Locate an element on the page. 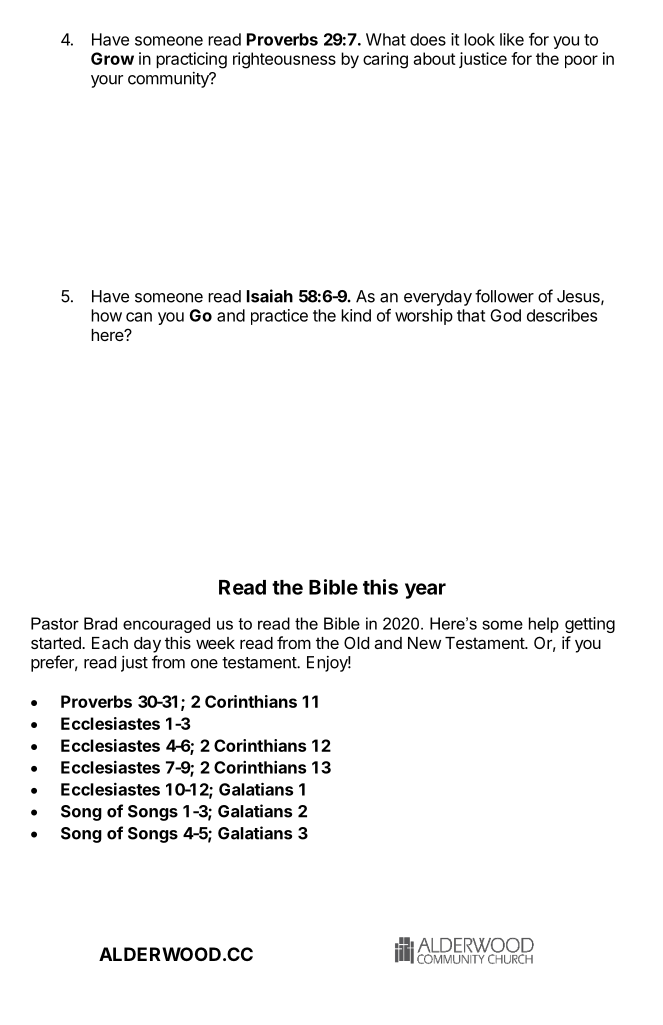 Image resolution: width=663 pixels, height=1025 pixels. year is located at coordinates (425, 591).
